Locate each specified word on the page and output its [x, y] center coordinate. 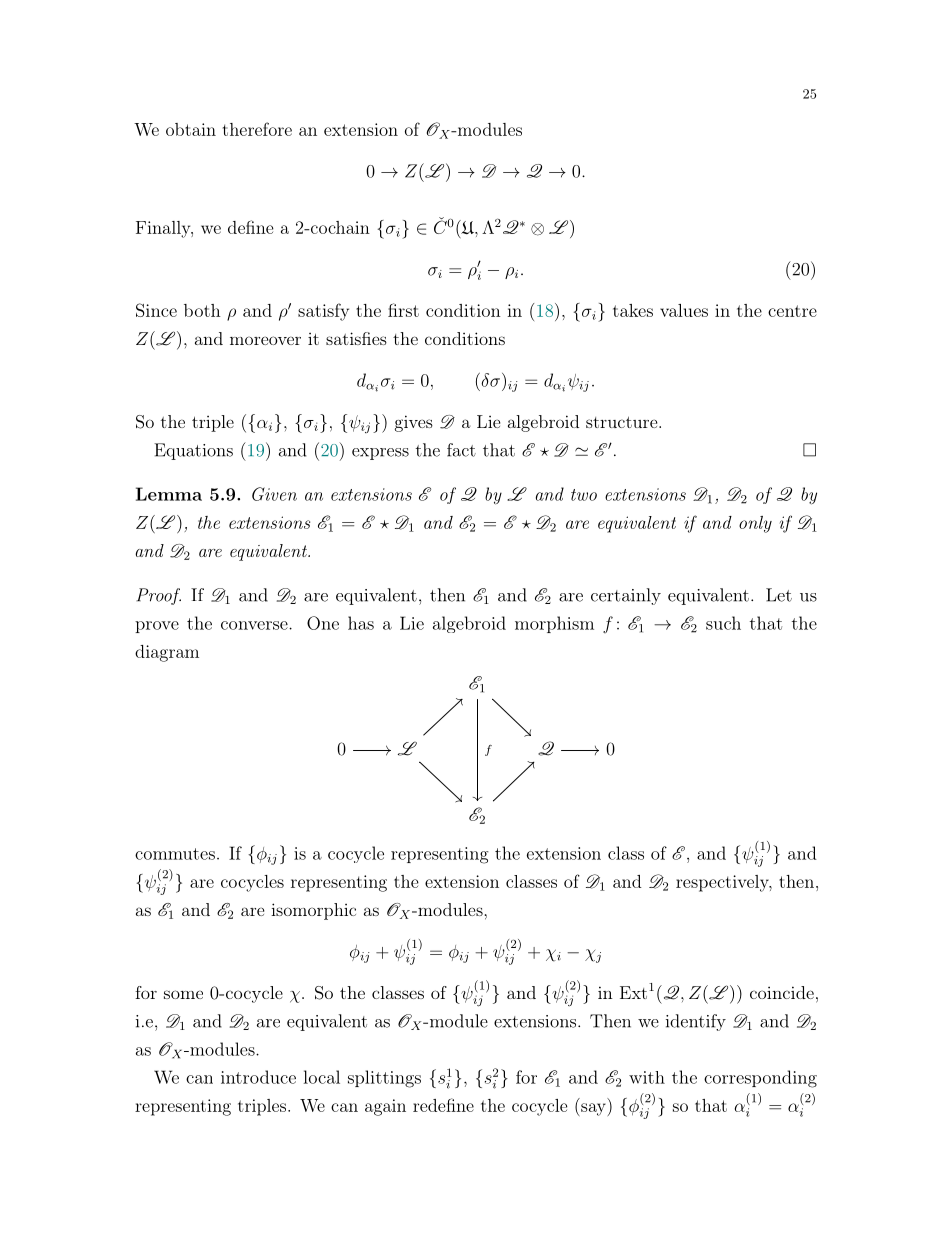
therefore [257, 129]
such [723, 623]
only [755, 524]
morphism [554, 624]
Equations [193, 451]
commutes [175, 854]
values [684, 310]
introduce [258, 1077]
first [403, 310]
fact [461, 450]
